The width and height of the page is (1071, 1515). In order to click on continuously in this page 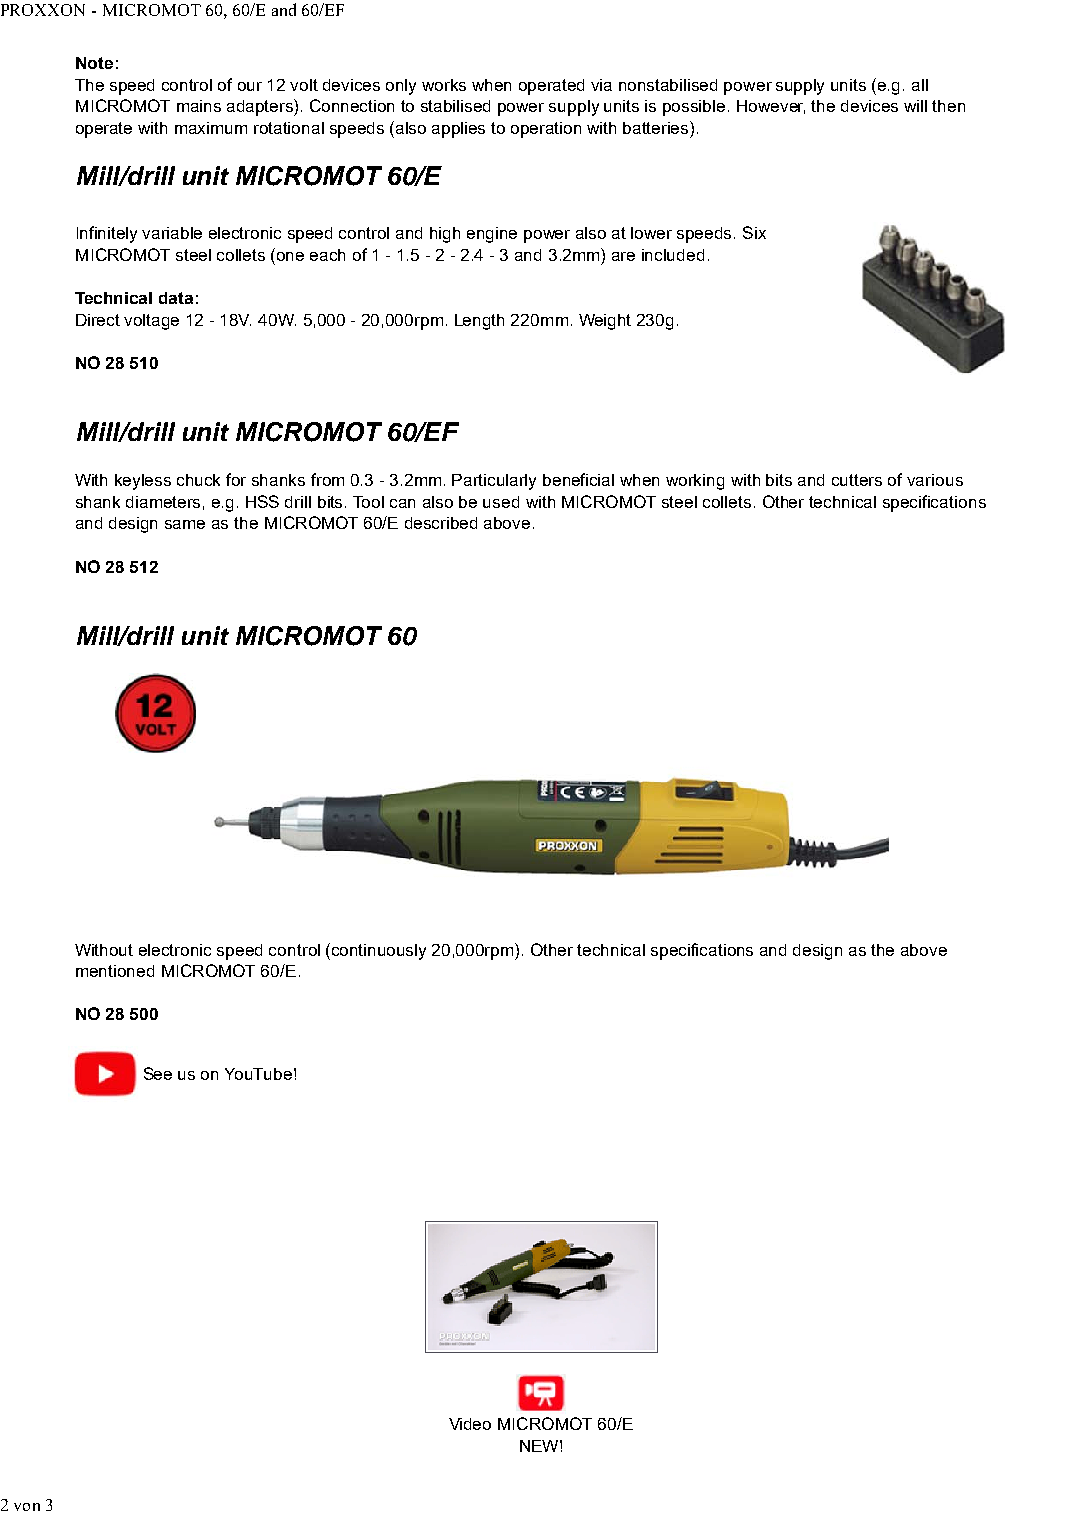, I will do `click(379, 952)`.
